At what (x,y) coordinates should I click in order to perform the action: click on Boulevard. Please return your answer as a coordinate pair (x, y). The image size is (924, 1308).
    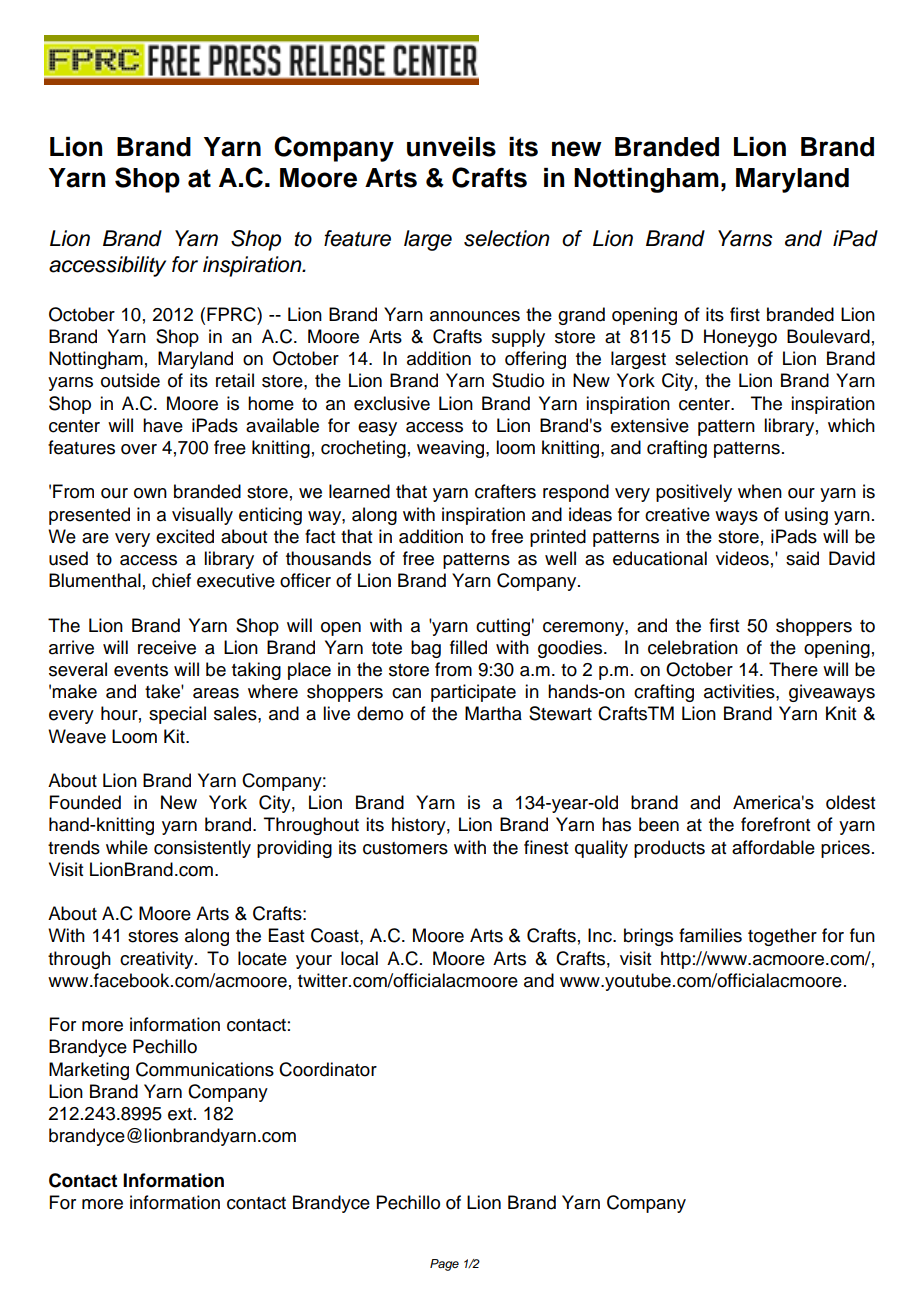
    Looking at the image, I should click on (828, 336).
